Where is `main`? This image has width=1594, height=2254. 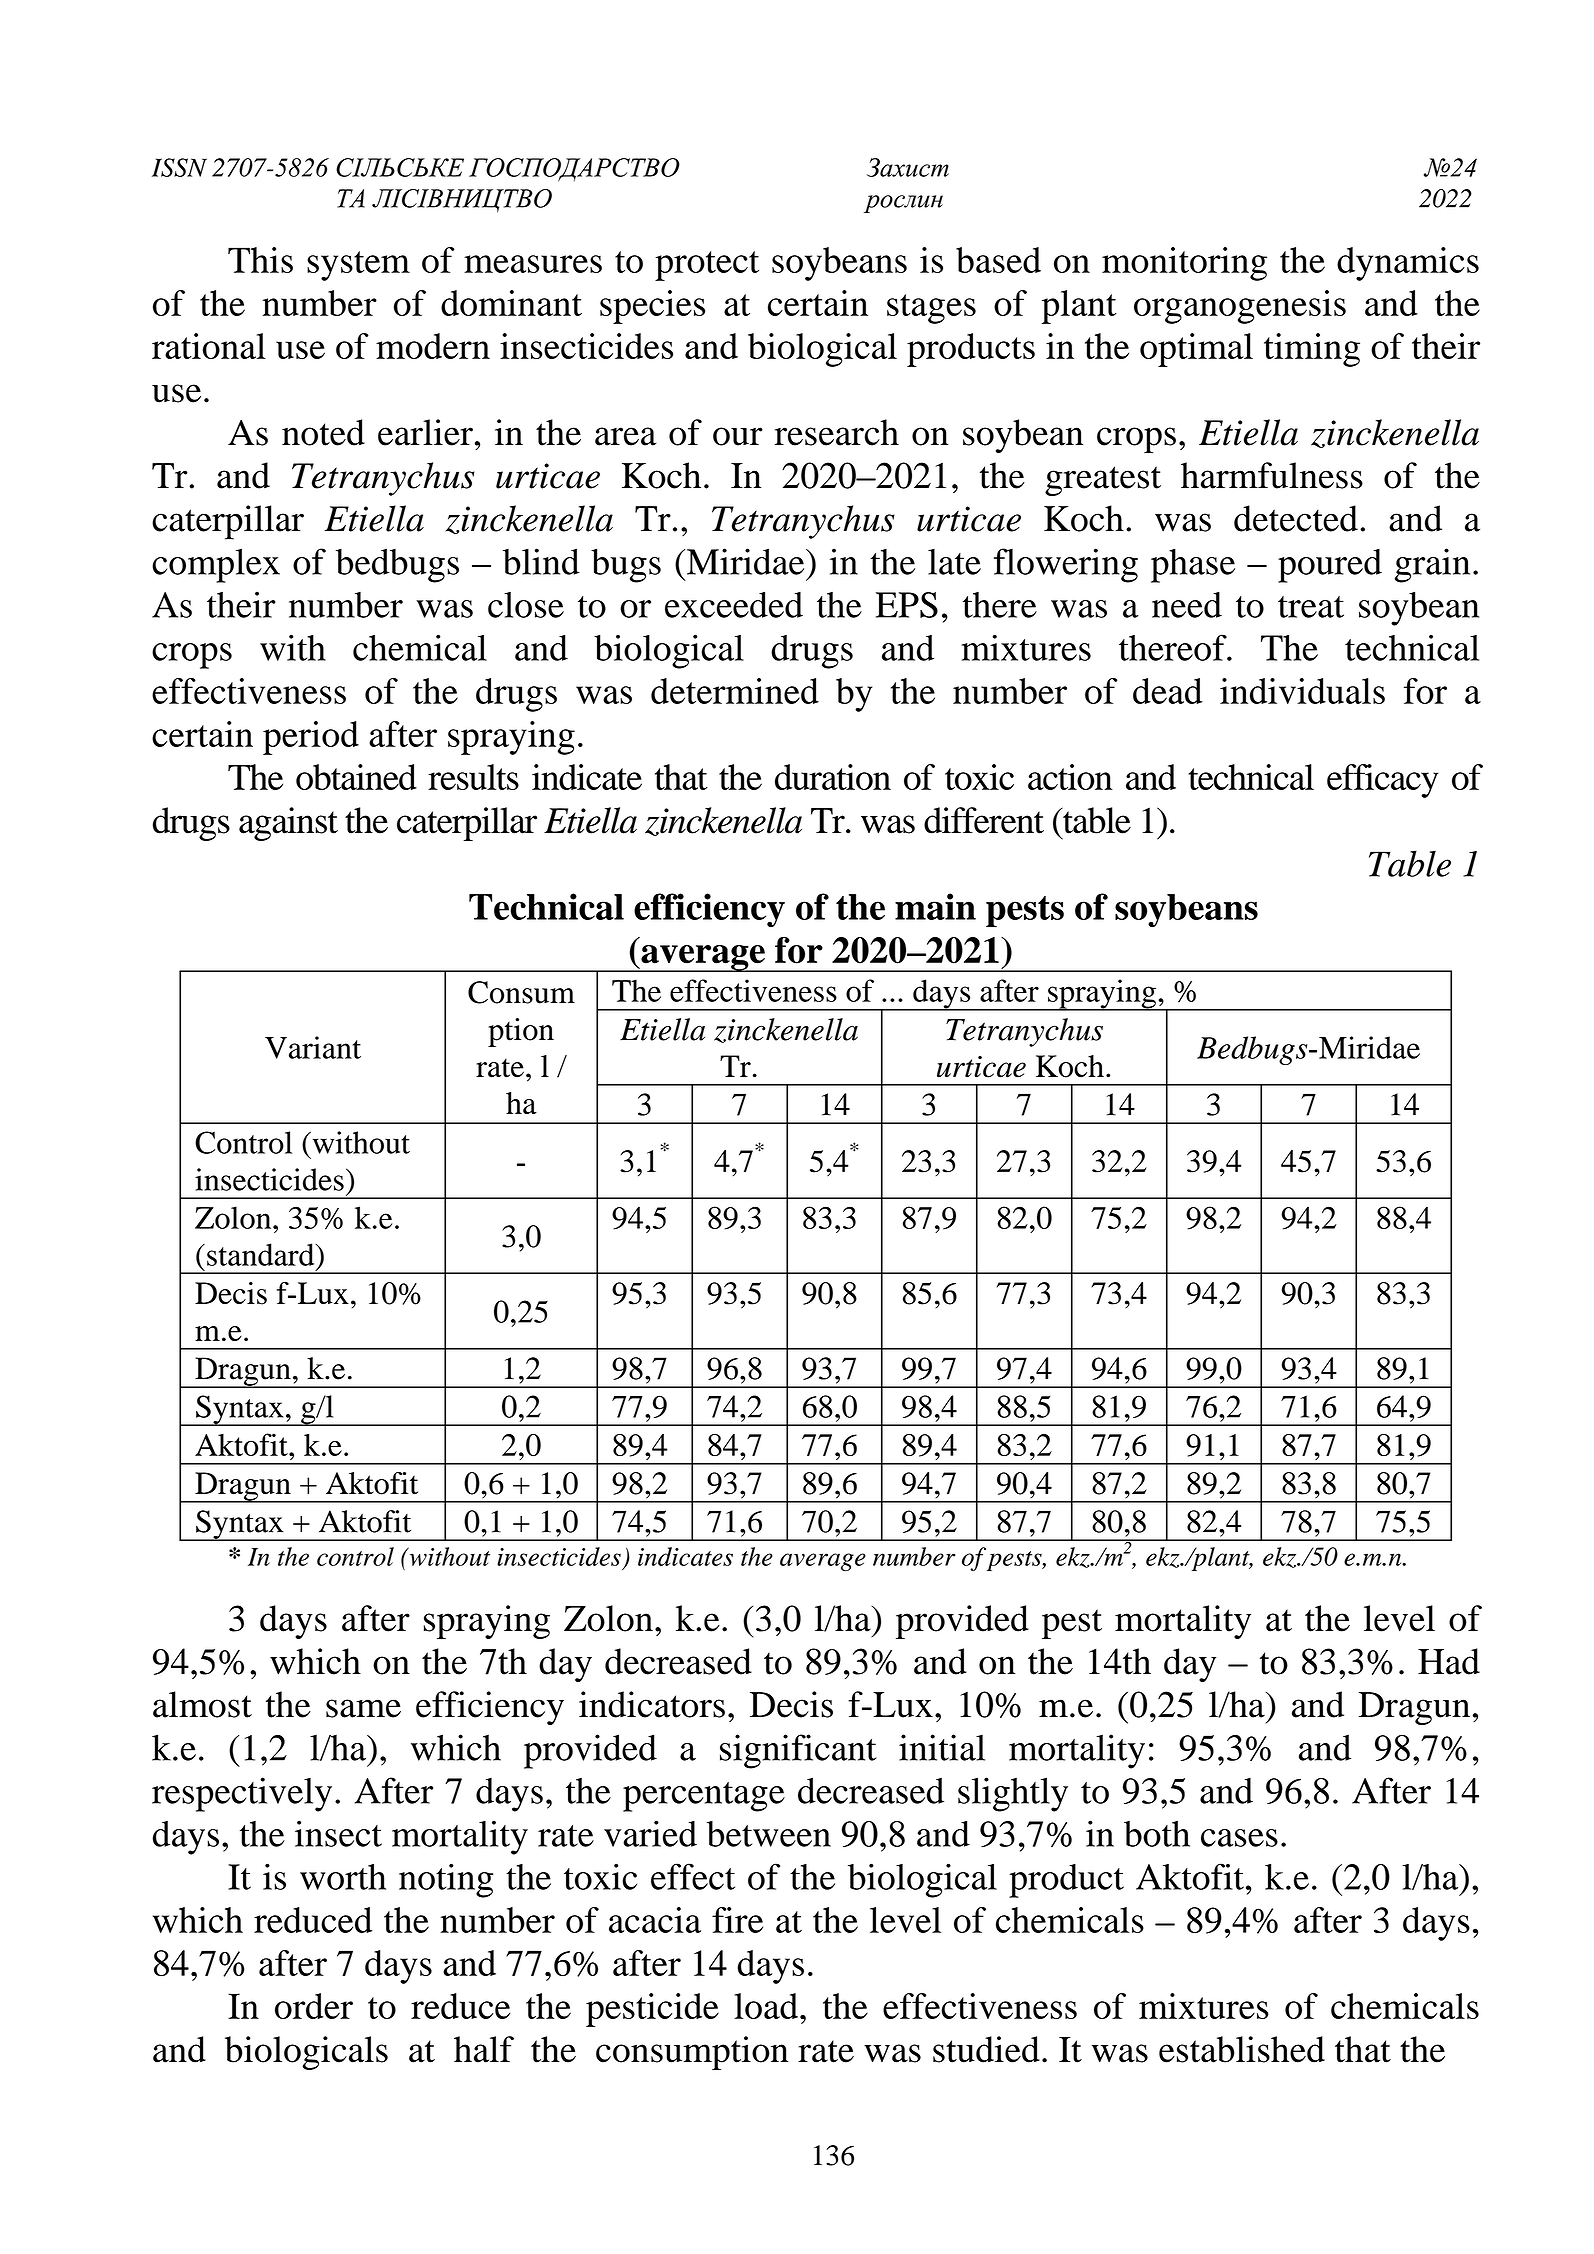 main is located at coordinates (935, 906).
